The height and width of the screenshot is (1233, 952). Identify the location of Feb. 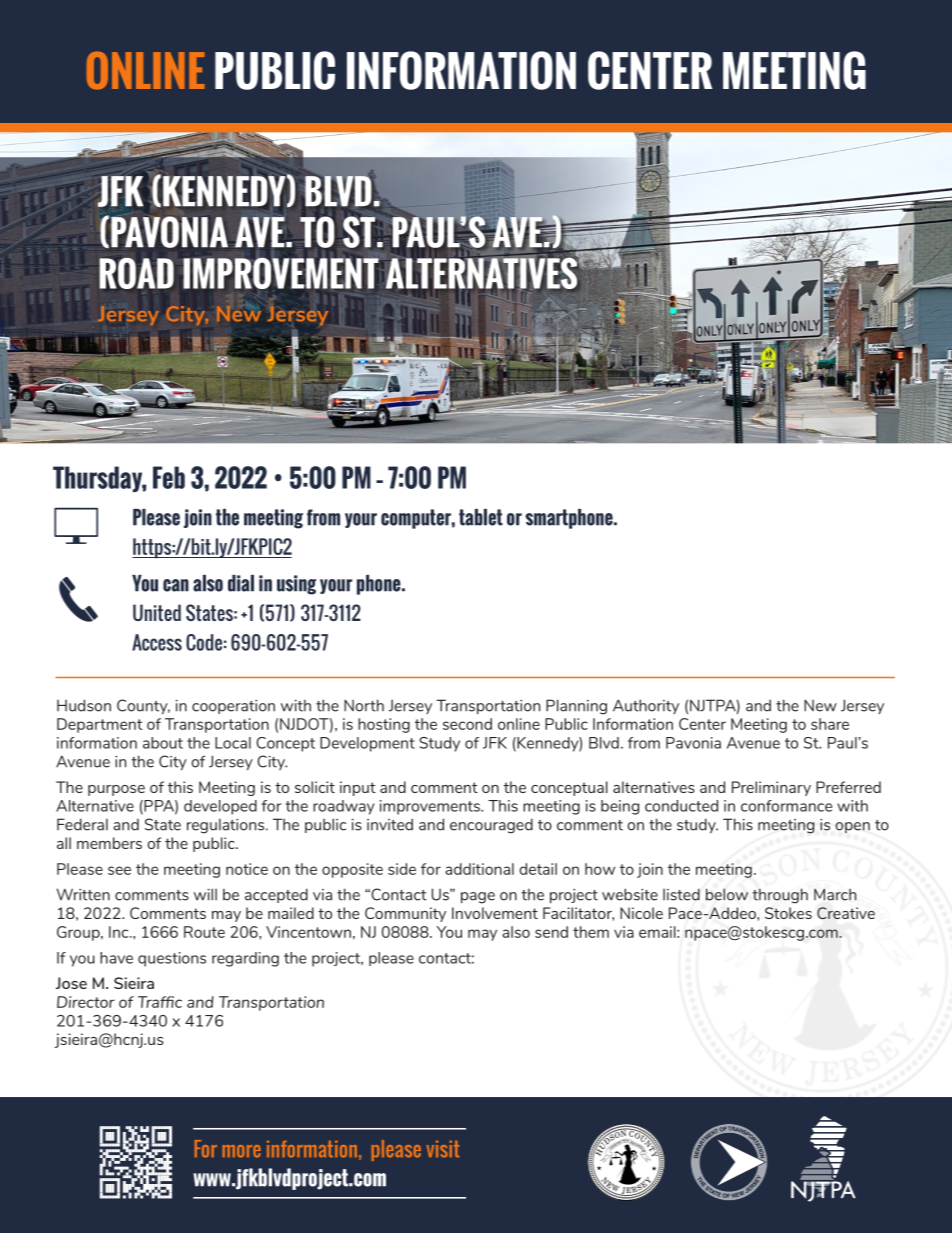
(169, 477).
